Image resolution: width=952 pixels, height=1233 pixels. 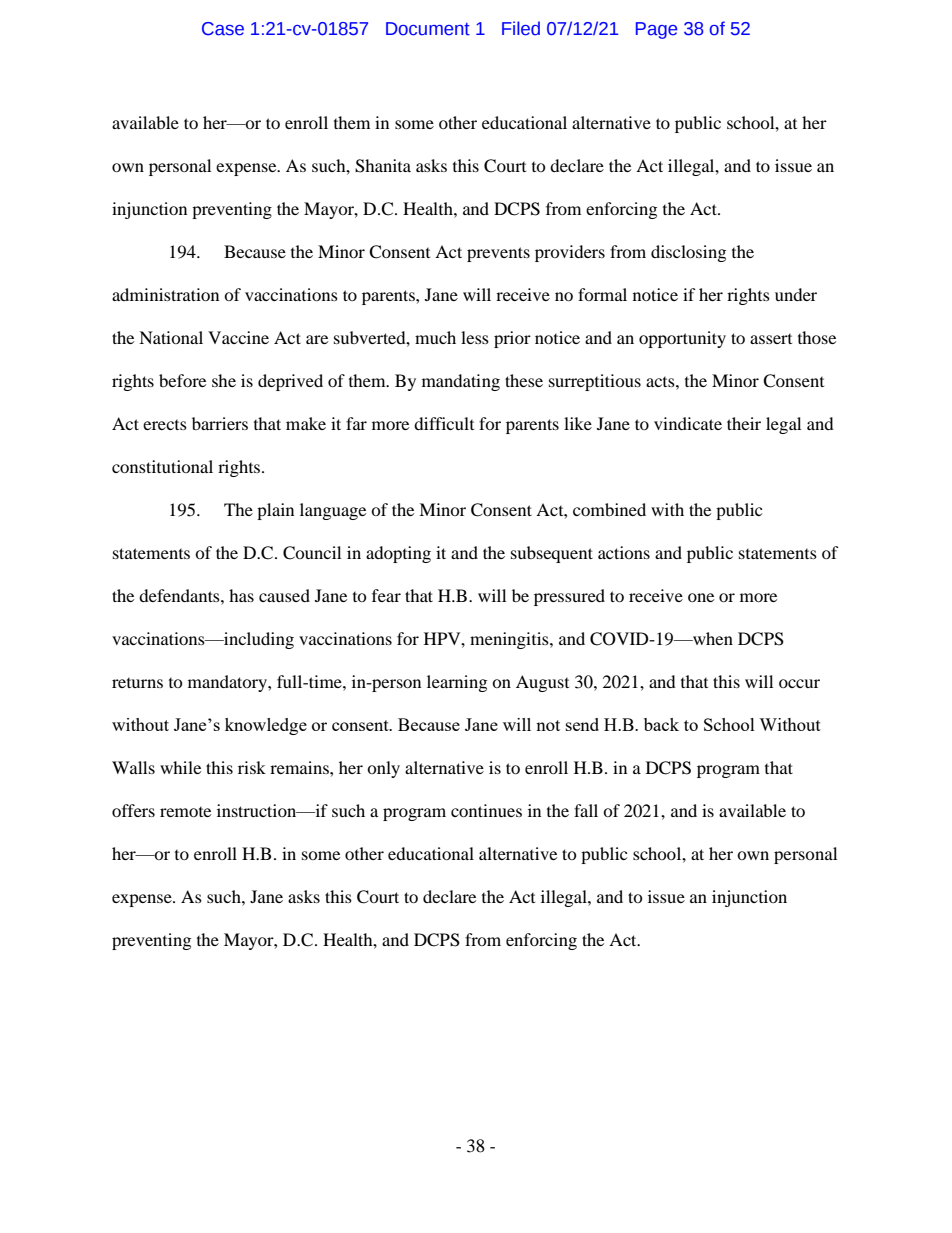 I want to click on while, so click(x=180, y=767).
